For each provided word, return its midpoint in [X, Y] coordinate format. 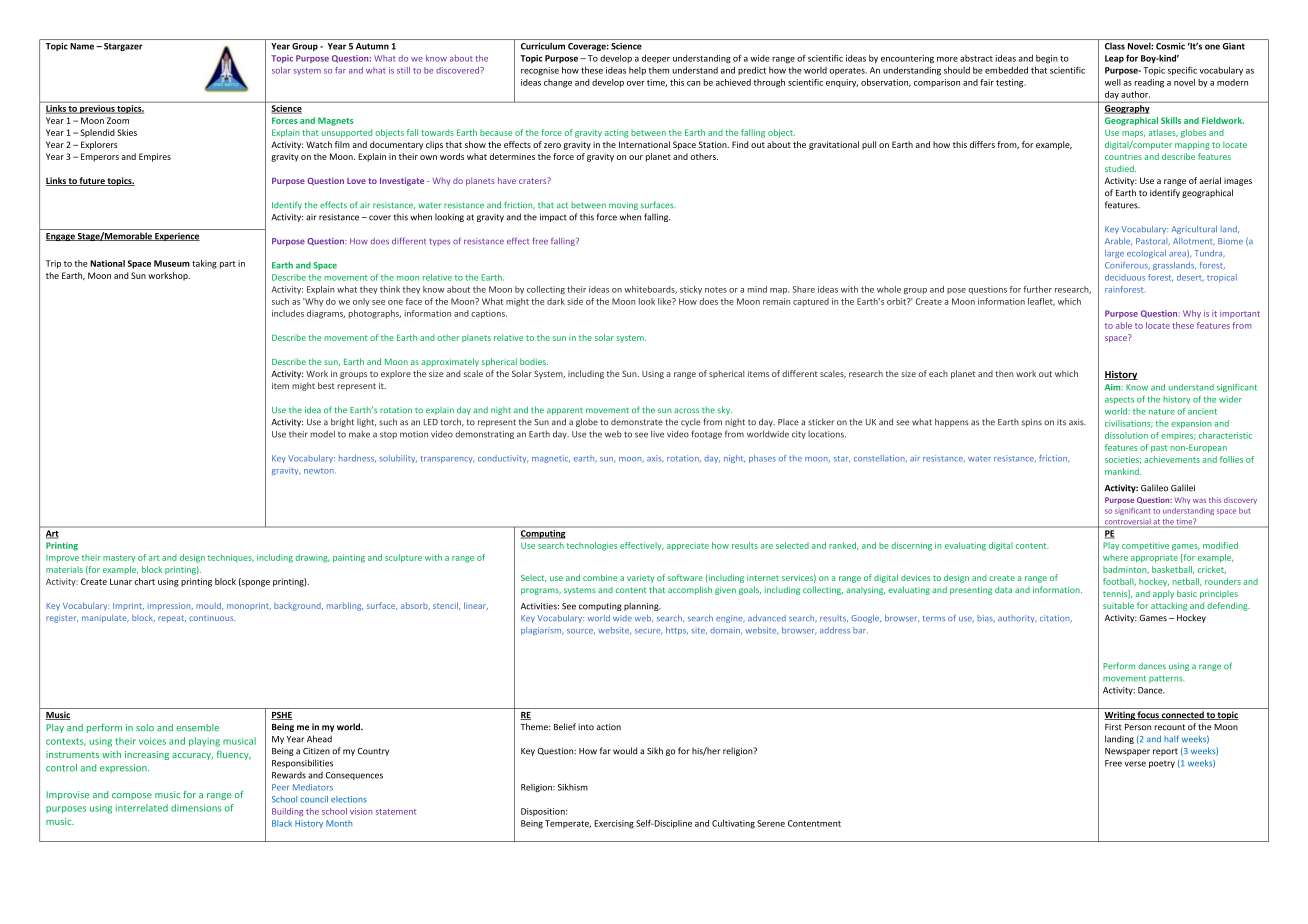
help [637, 71]
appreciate [688, 546]
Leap [1114, 59]
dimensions [196, 808]
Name [82, 46]
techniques [231, 558]
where [1115, 557]
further [1038, 289]
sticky [691, 290]
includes [288, 313]
